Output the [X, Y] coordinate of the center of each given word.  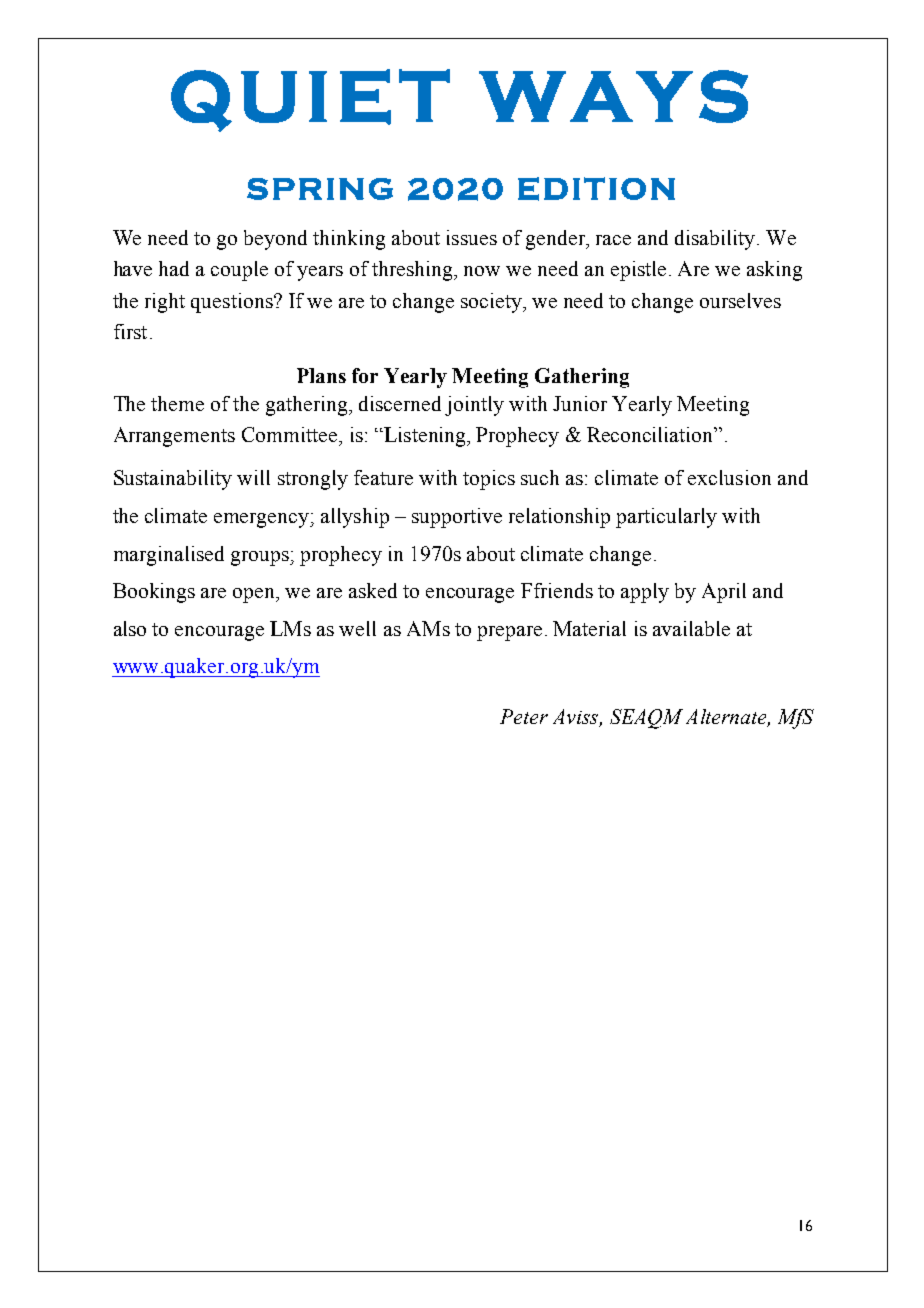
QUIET [310, 100]
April [724, 593]
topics [489, 480]
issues [472, 237]
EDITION [596, 189]
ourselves [740, 300]
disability [716, 240]
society [492, 303]
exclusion [729, 477]
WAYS [613, 96]
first [130, 331]
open [255, 595]
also [130, 628]
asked [373, 590]
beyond [275, 240]
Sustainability [173, 480]
